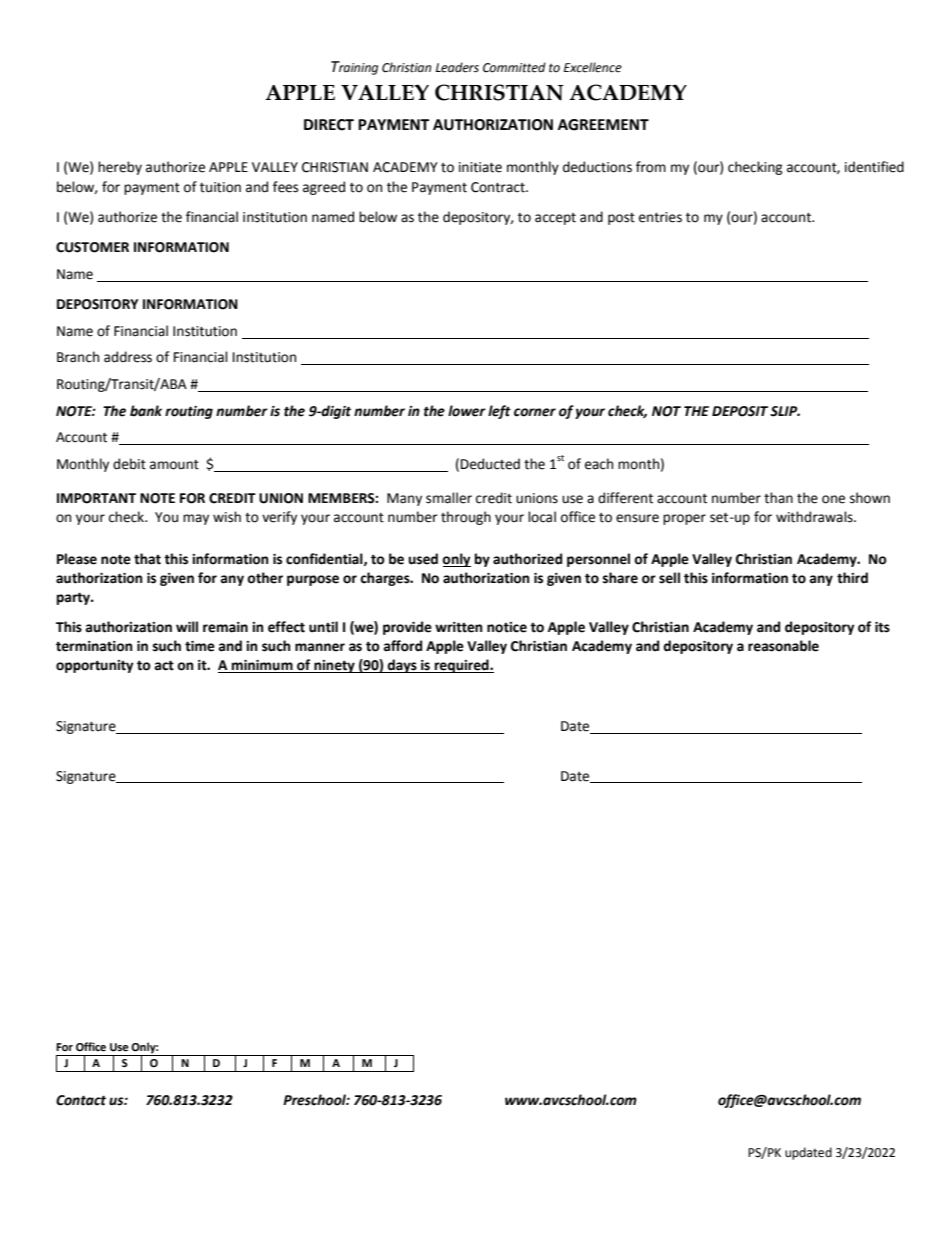 The width and height of the page is (952, 1233). Describe the element at coordinates (120, 168) in the page. I see `hereby` at that location.
